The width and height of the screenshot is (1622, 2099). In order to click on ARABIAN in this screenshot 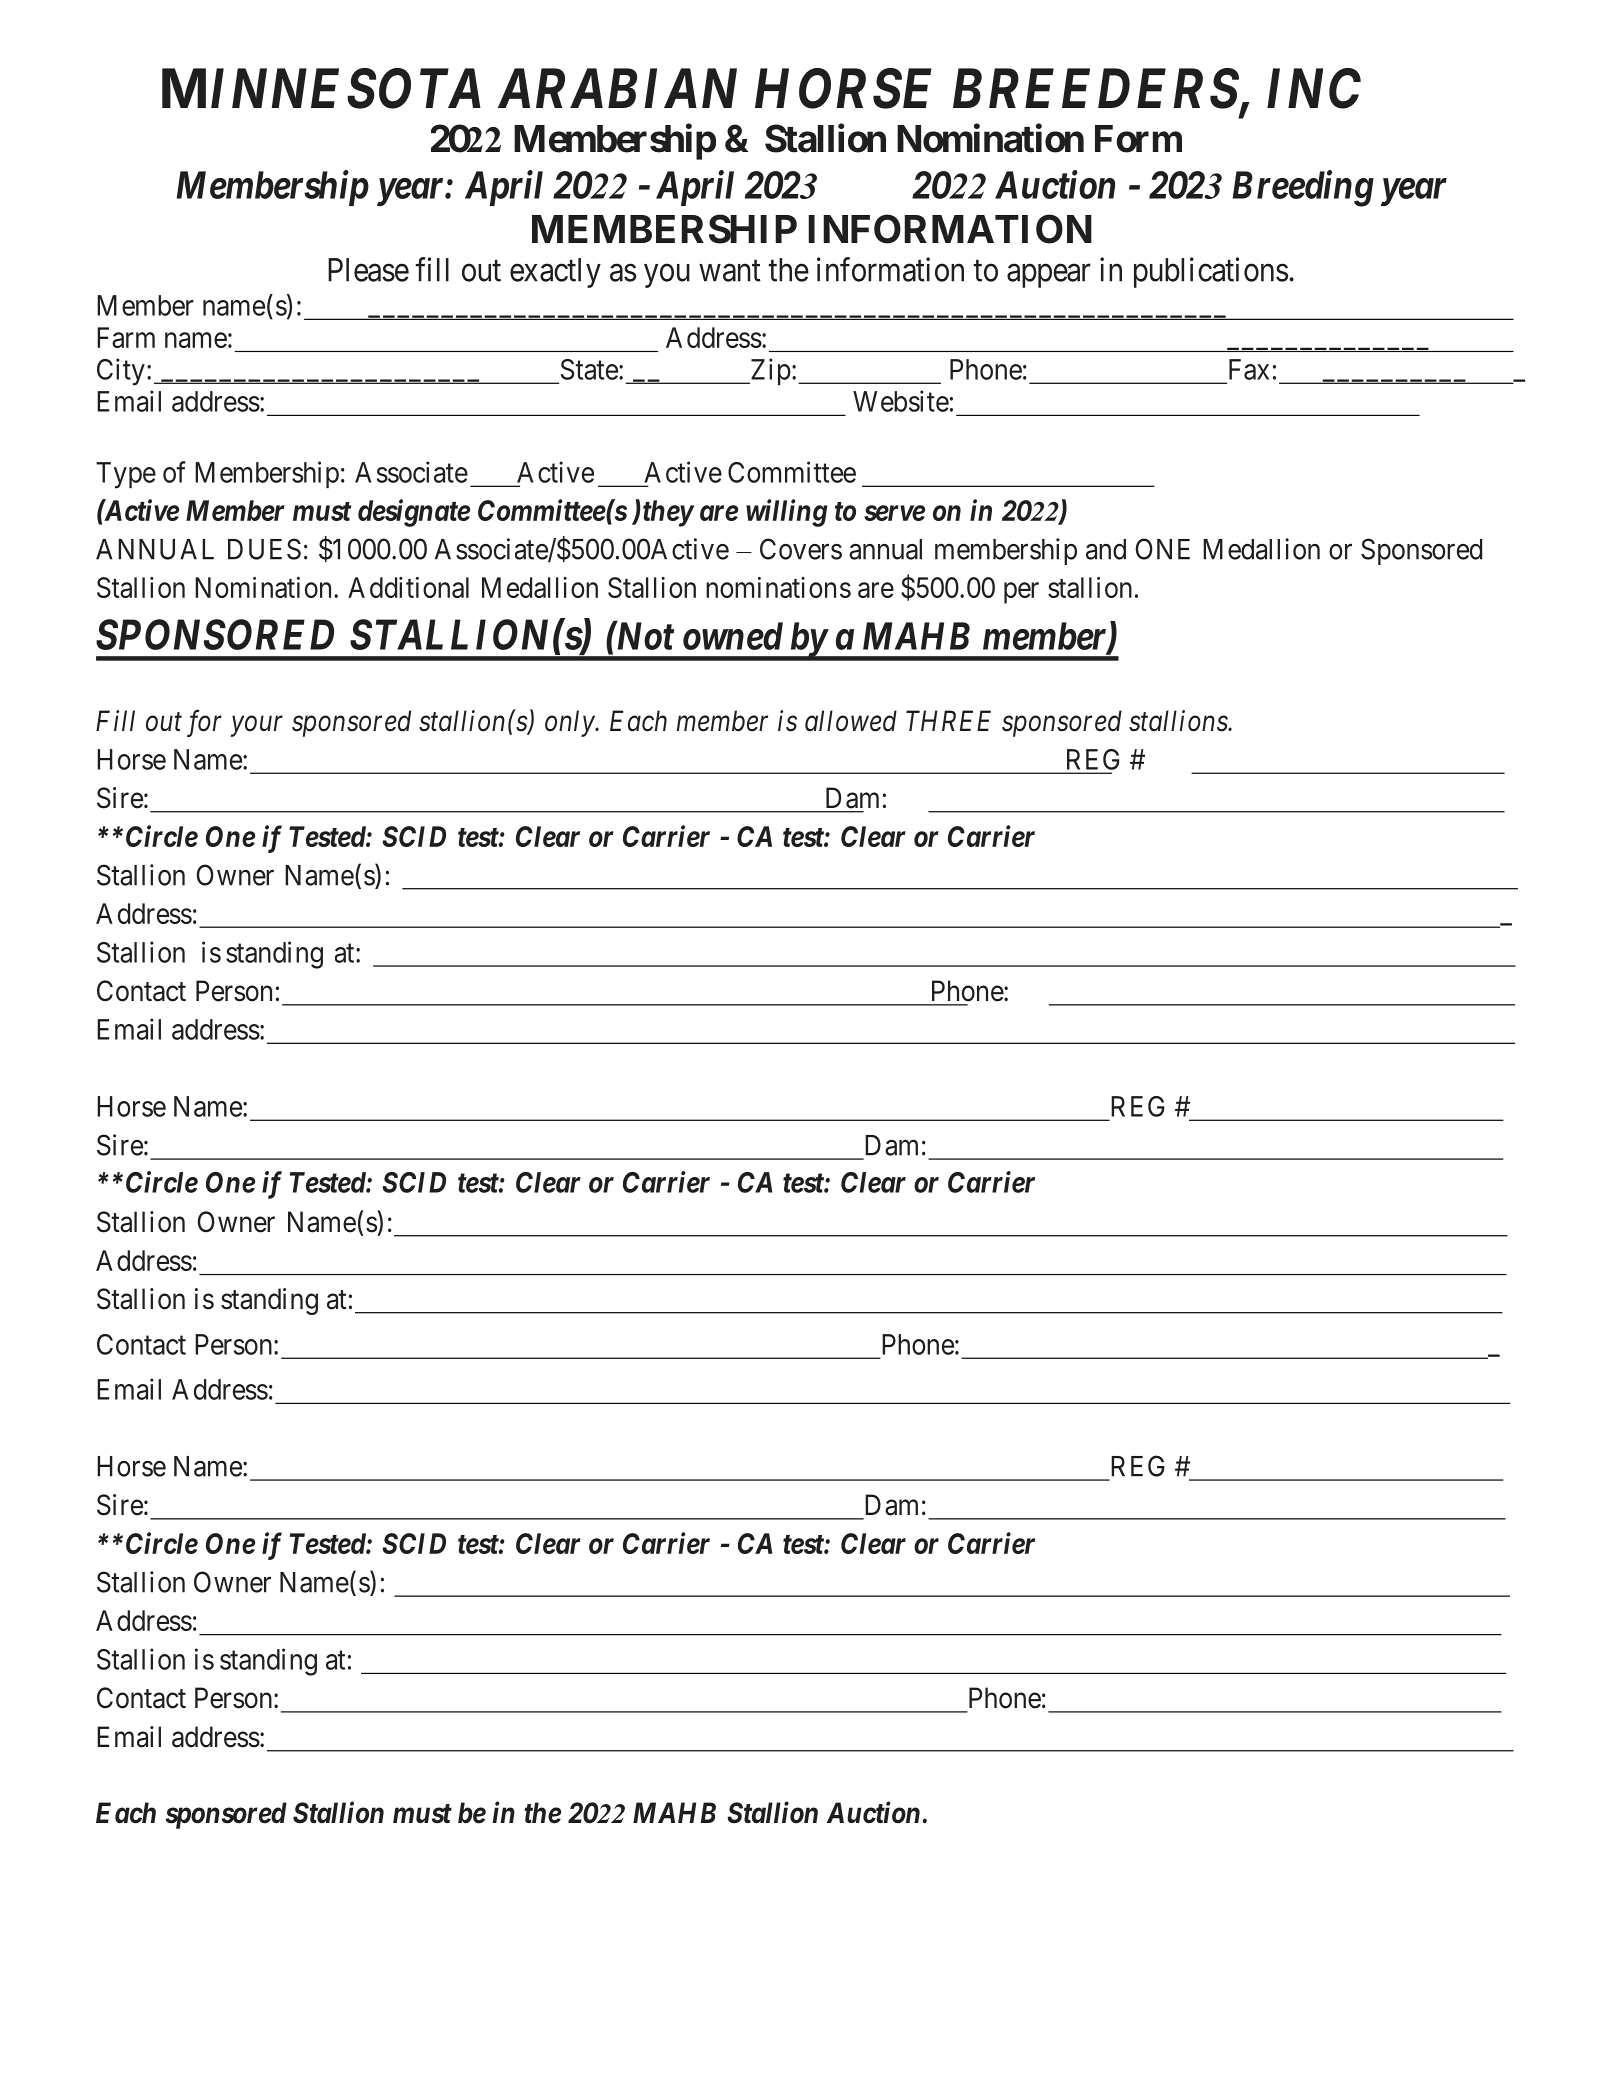, I will do `click(617, 88)`.
